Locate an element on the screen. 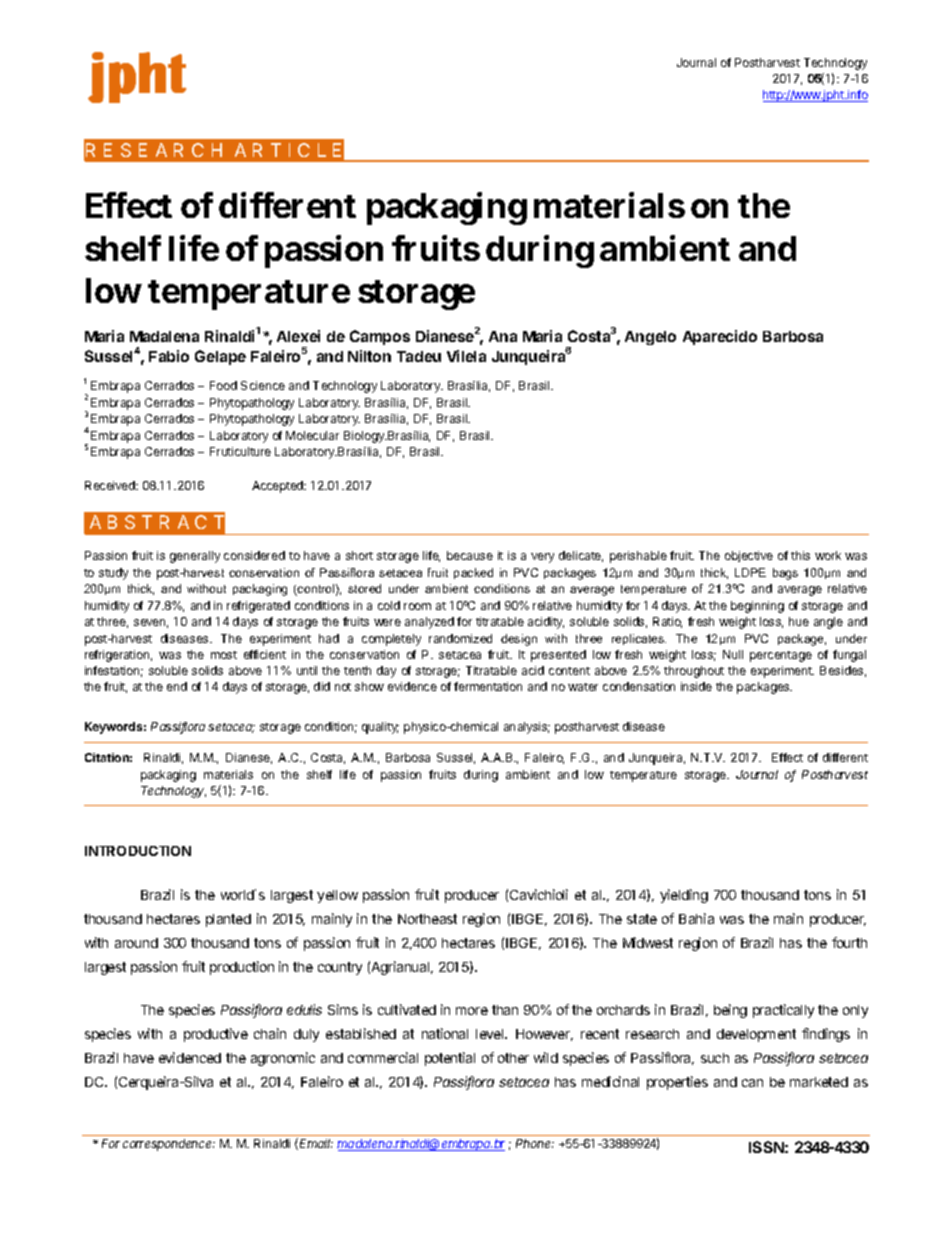  Phone is located at coordinates (535, 1143).
